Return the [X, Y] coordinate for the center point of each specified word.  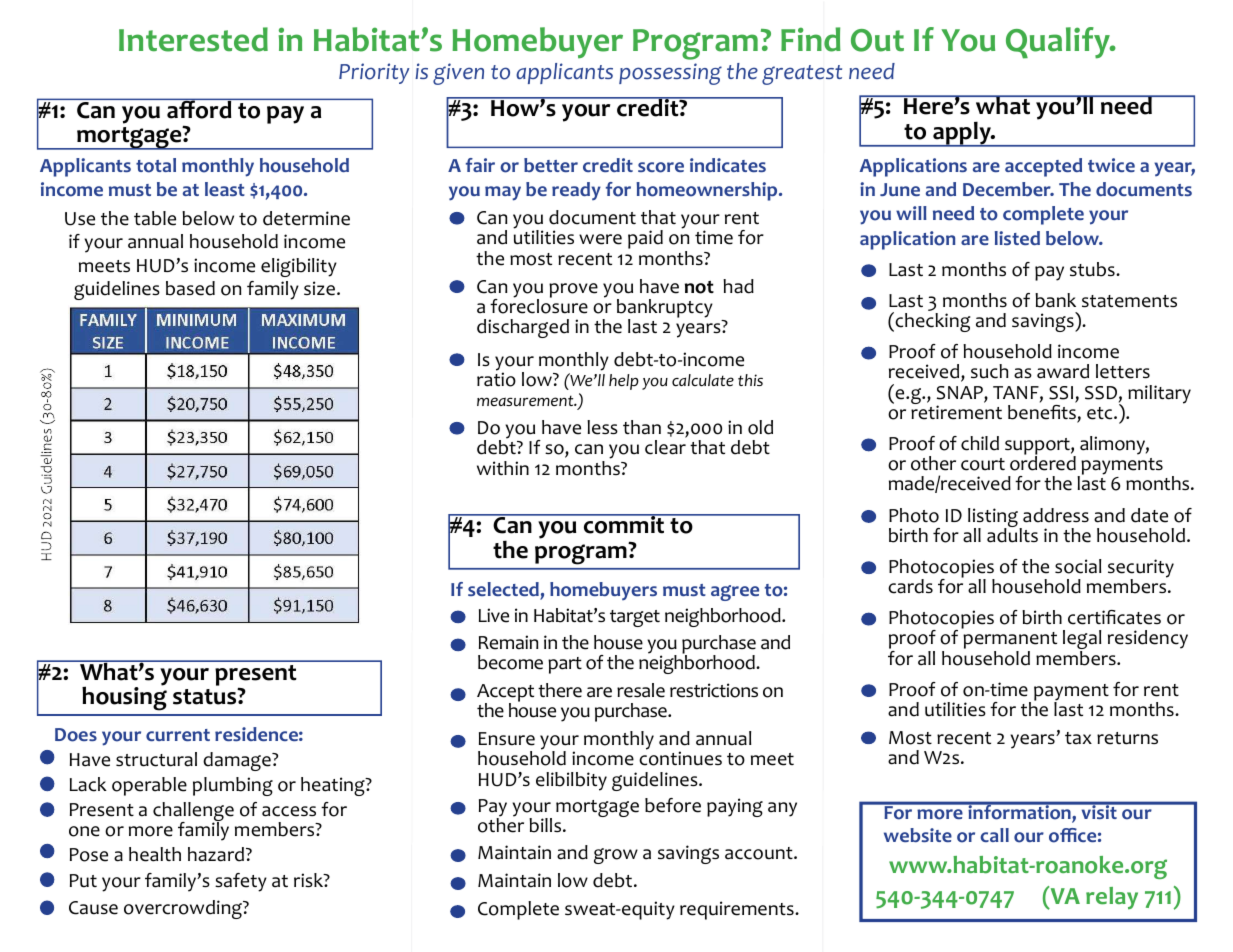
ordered [1043, 462]
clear [665, 447]
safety [241, 882]
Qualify [1059, 43]
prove [573, 290]
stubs [1093, 269]
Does [76, 735]
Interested [193, 39]
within [503, 468]
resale [641, 690]
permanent [1010, 642]
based [190, 288]
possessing [670, 74]
